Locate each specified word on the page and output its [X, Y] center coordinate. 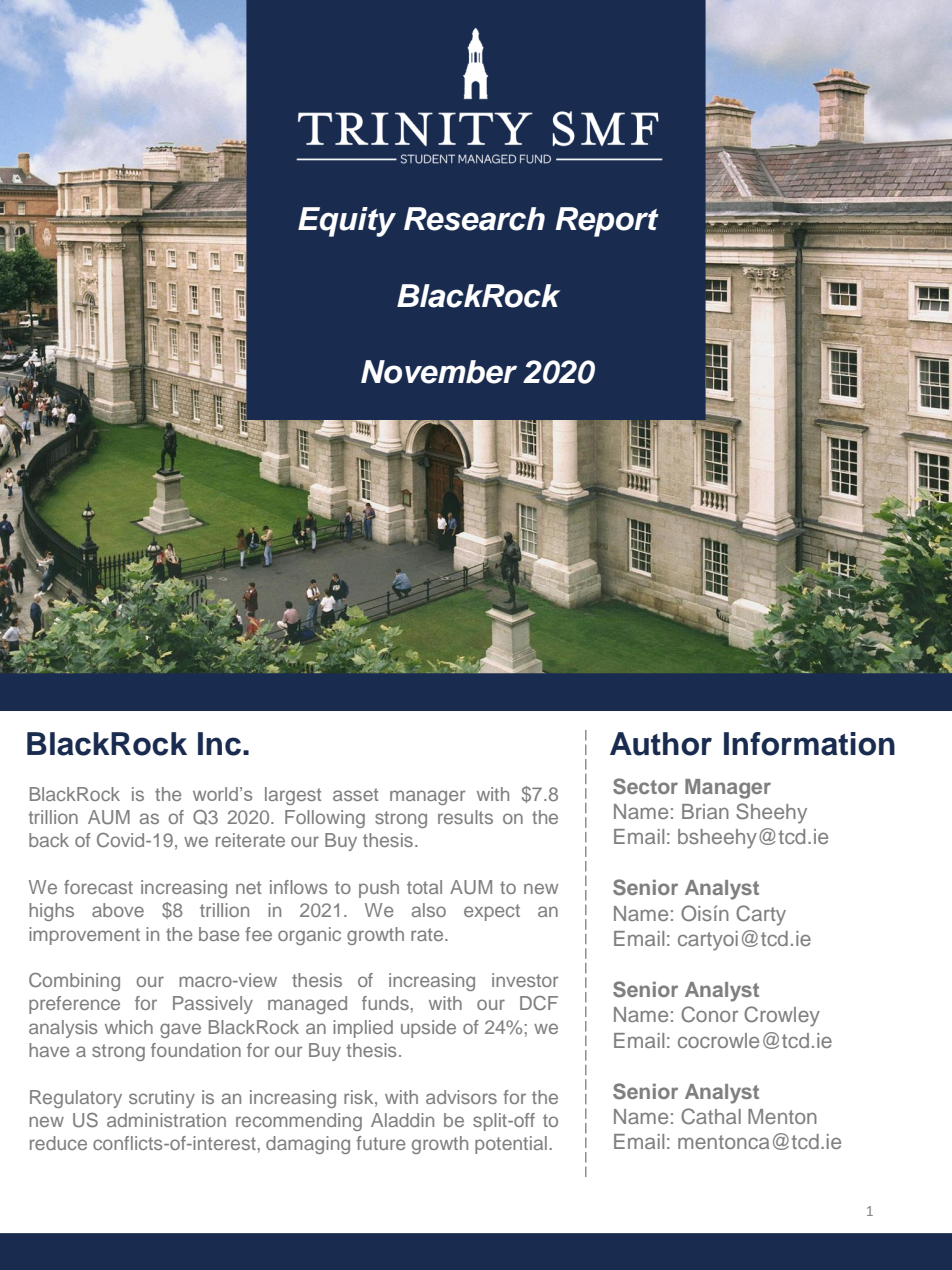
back [49, 840]
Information [809, 744]
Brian [705, 811]
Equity [347, 222]
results [465, 817]
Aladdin [402, 1120]
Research [474, 219]
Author [661, 744]
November [439, 372]
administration [166, 1120]
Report [607, 222]
